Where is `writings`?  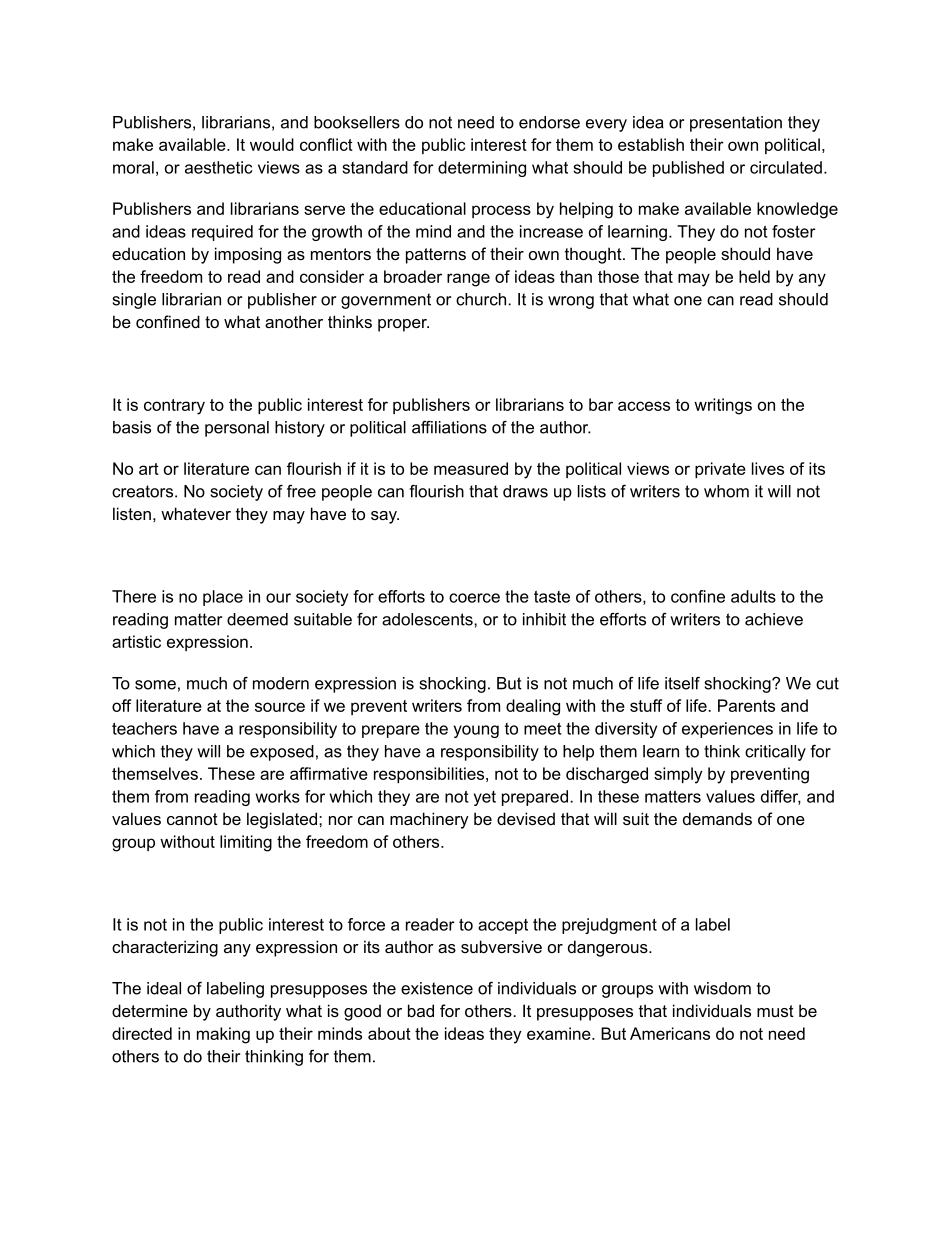
writings is located at coordinates (723, 406).
